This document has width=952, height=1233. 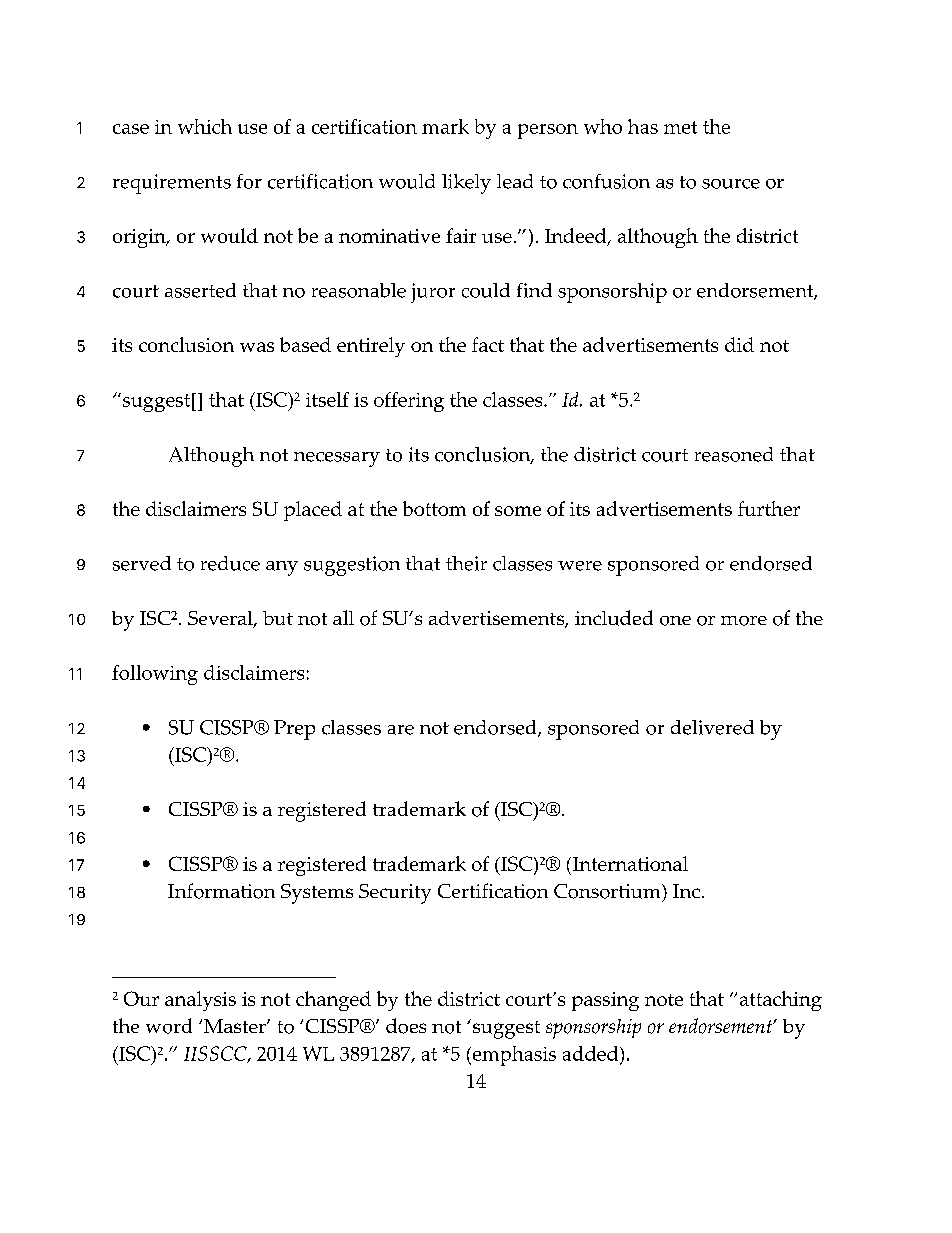 I want to click on Prep, so click(x=294, y=730).
